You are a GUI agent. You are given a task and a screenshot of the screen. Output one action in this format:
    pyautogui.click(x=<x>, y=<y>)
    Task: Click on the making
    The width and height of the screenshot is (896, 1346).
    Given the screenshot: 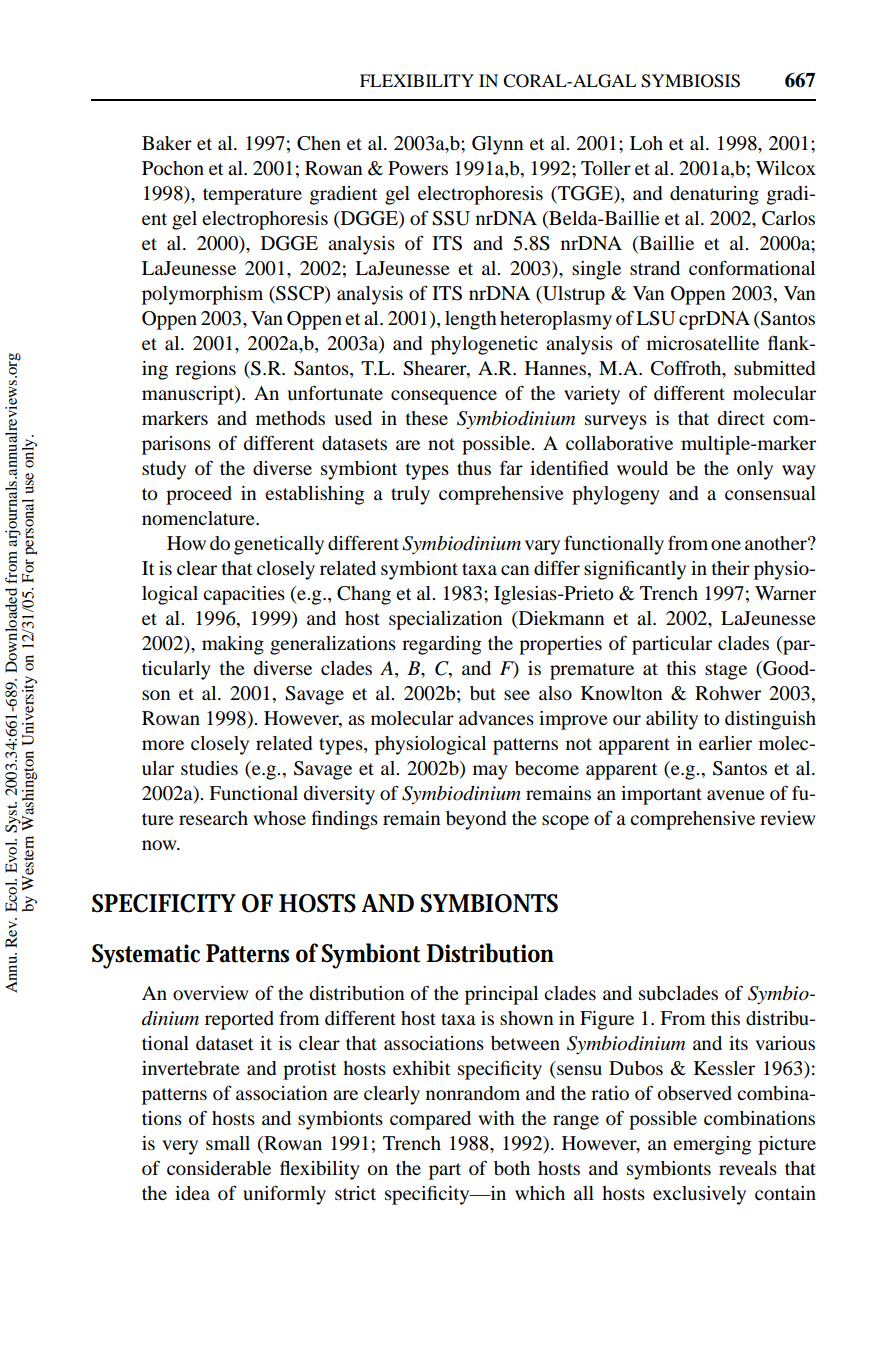 What is the action you would take?
    pyautogui.click(x=233, y=645)
